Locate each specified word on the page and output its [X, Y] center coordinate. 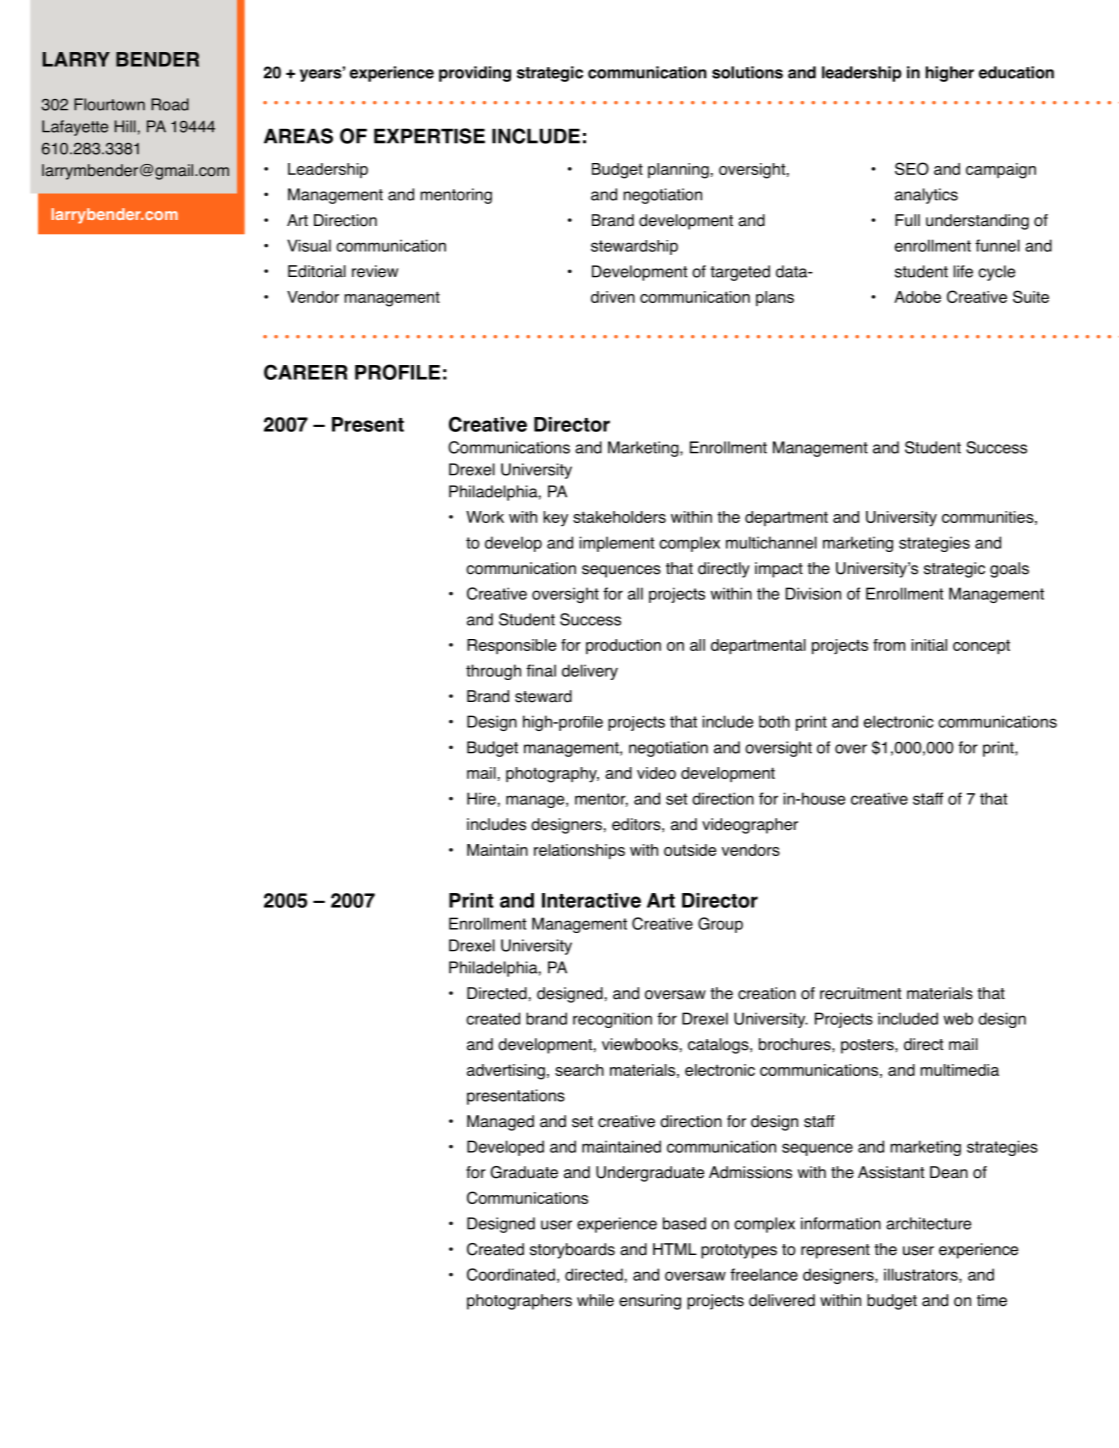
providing [475, 74]
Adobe [917, 297]
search [579, 1070]
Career [306, 372]
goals [1009, 570]
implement [617, 544]
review [375, 271]
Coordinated [511, 1274]
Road [170, 104]
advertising [506, 1072]
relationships [579, 851]
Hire [481, 798]
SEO [912, 168]
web [958, 1018]
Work [485, 517]
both [774, 721]
